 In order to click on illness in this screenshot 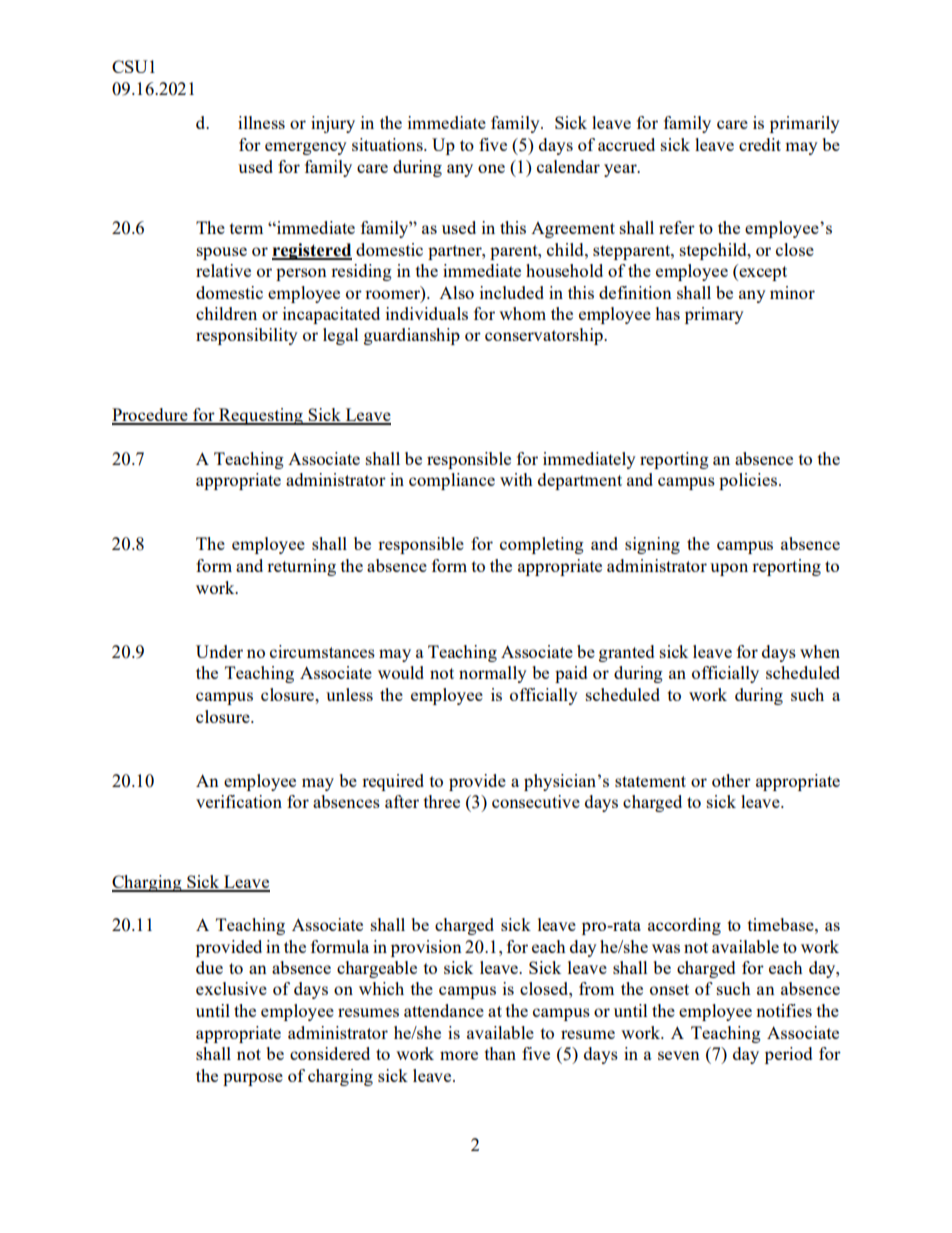, I will do `click(261, 122)`.
